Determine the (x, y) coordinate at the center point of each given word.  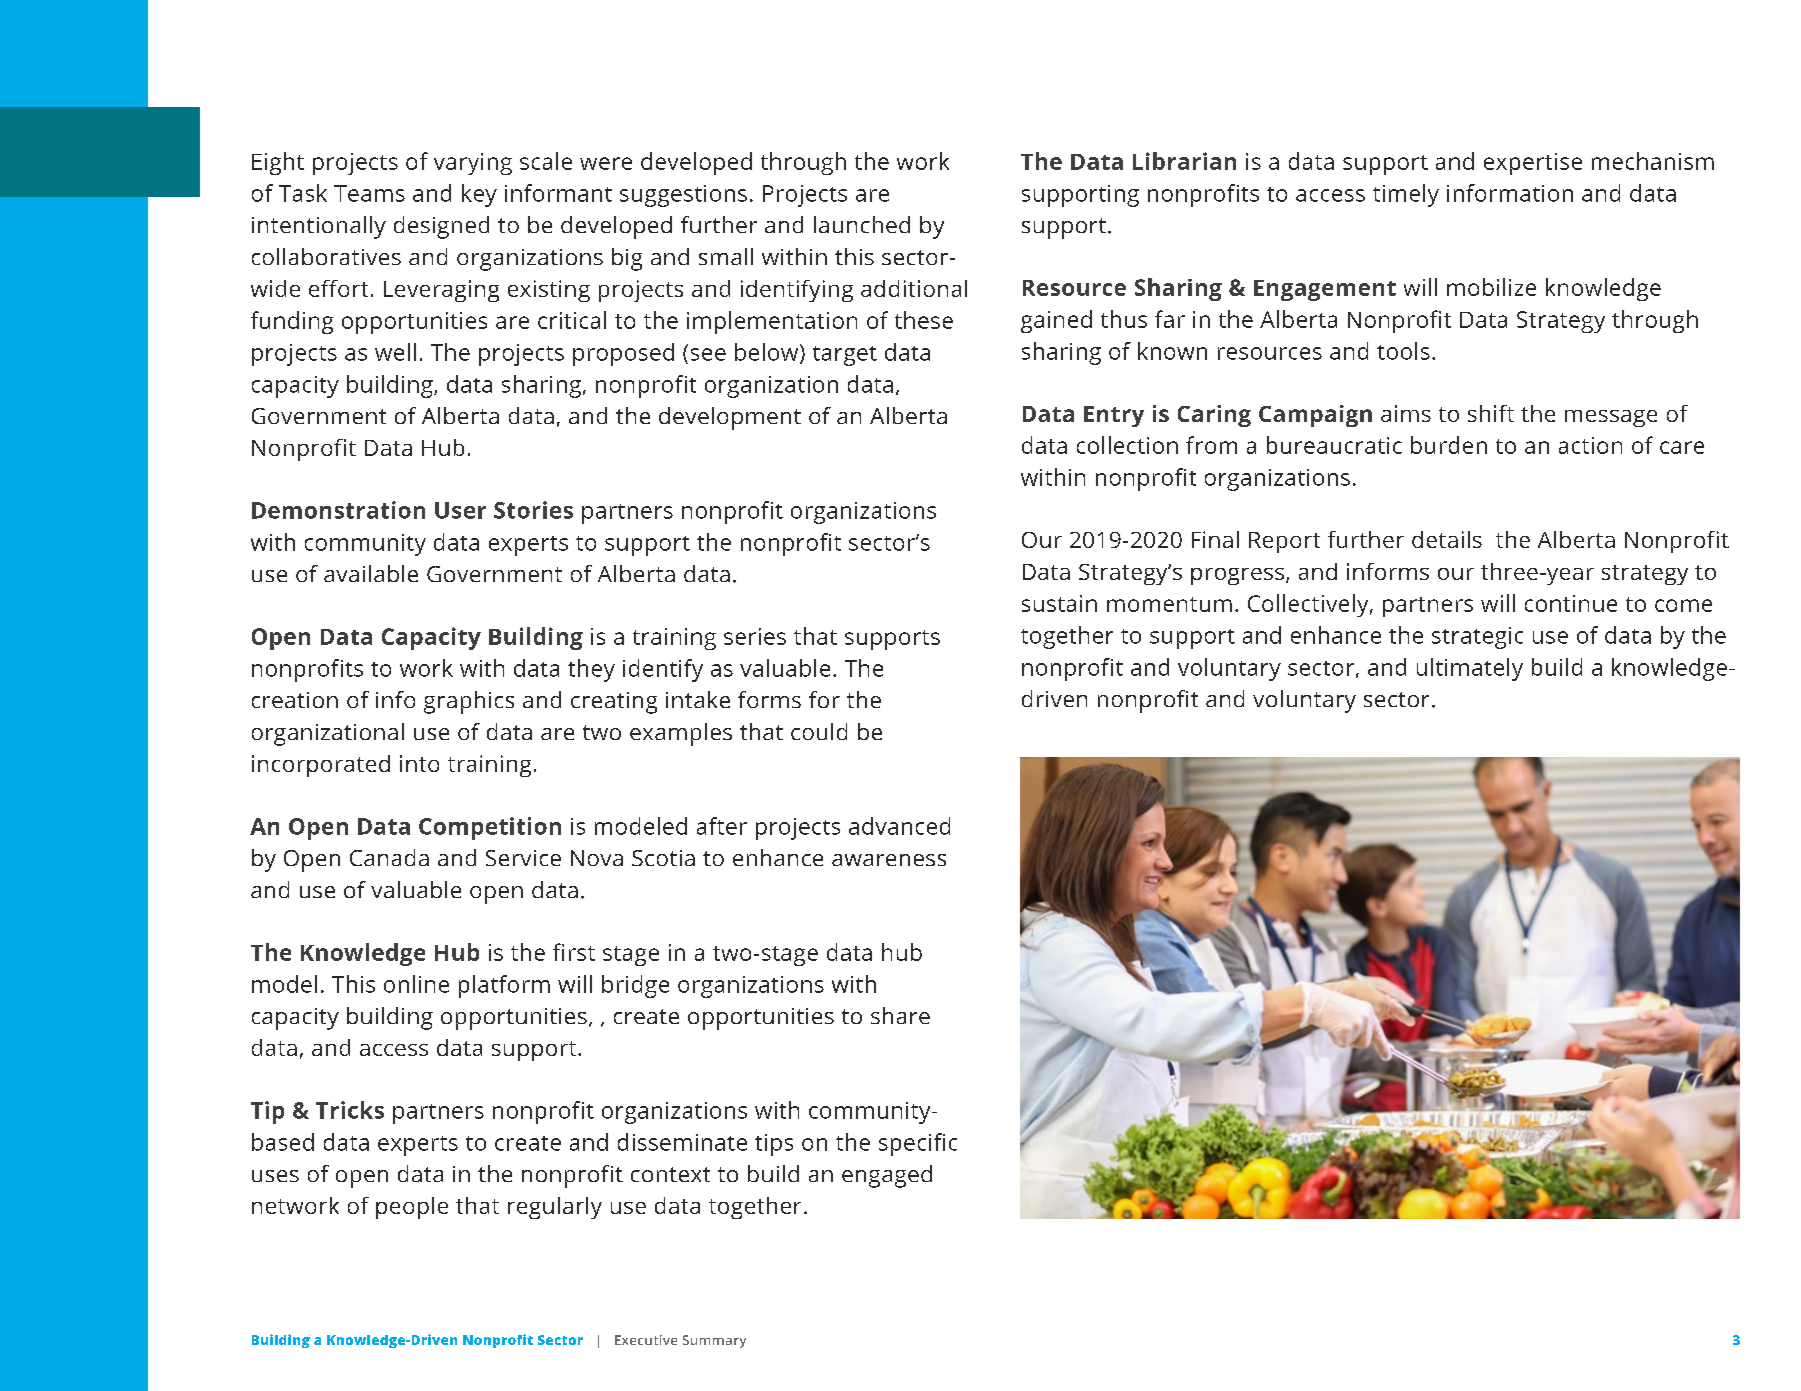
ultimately (1470, 669)
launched (862, 224)
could (819, 731)
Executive (646, 1340)
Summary (714, 1341)
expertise (1533, 164)
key (479, 195)
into (419, 763)
